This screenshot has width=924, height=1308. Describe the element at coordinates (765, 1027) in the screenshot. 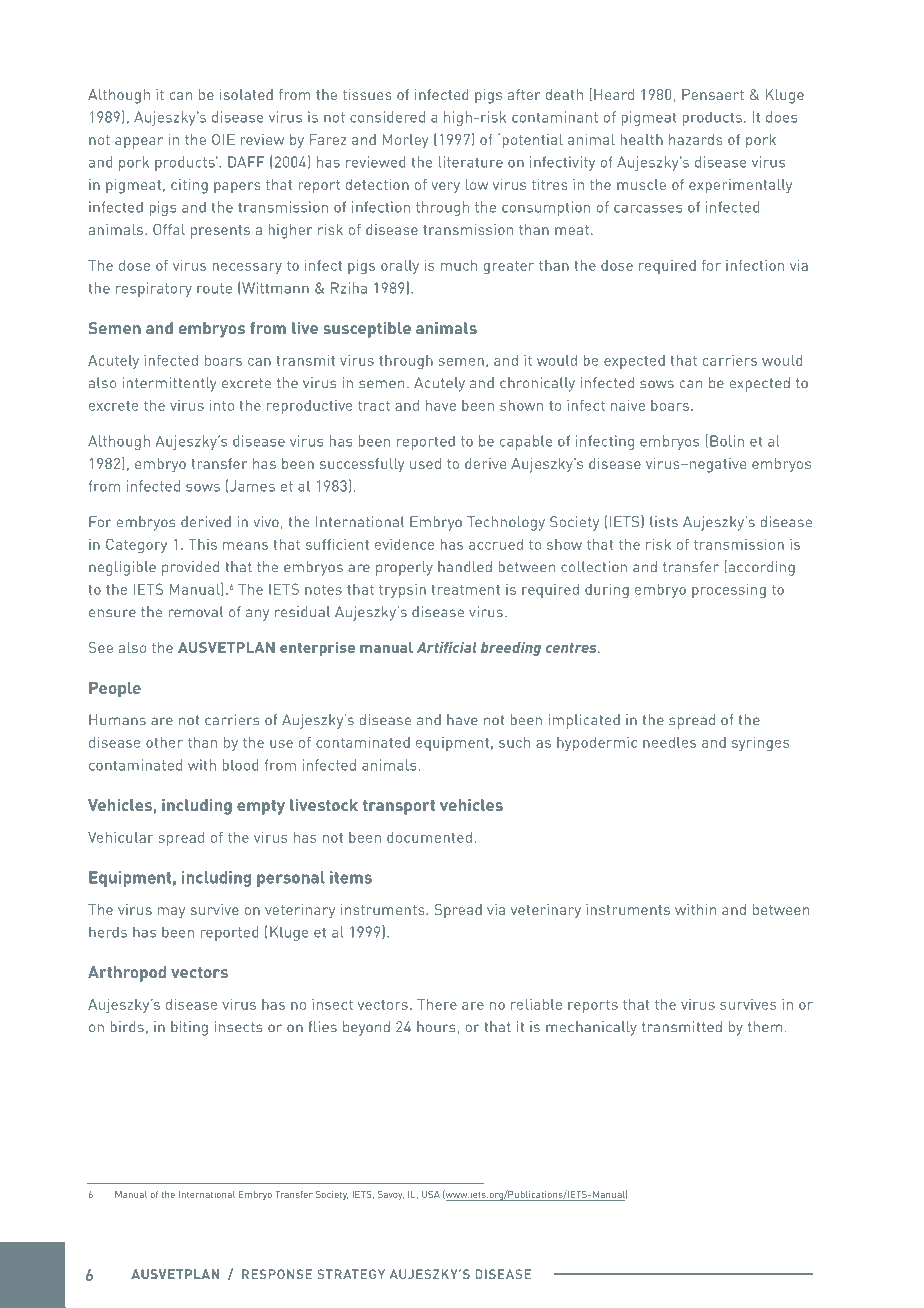

I see `them` at that location.
